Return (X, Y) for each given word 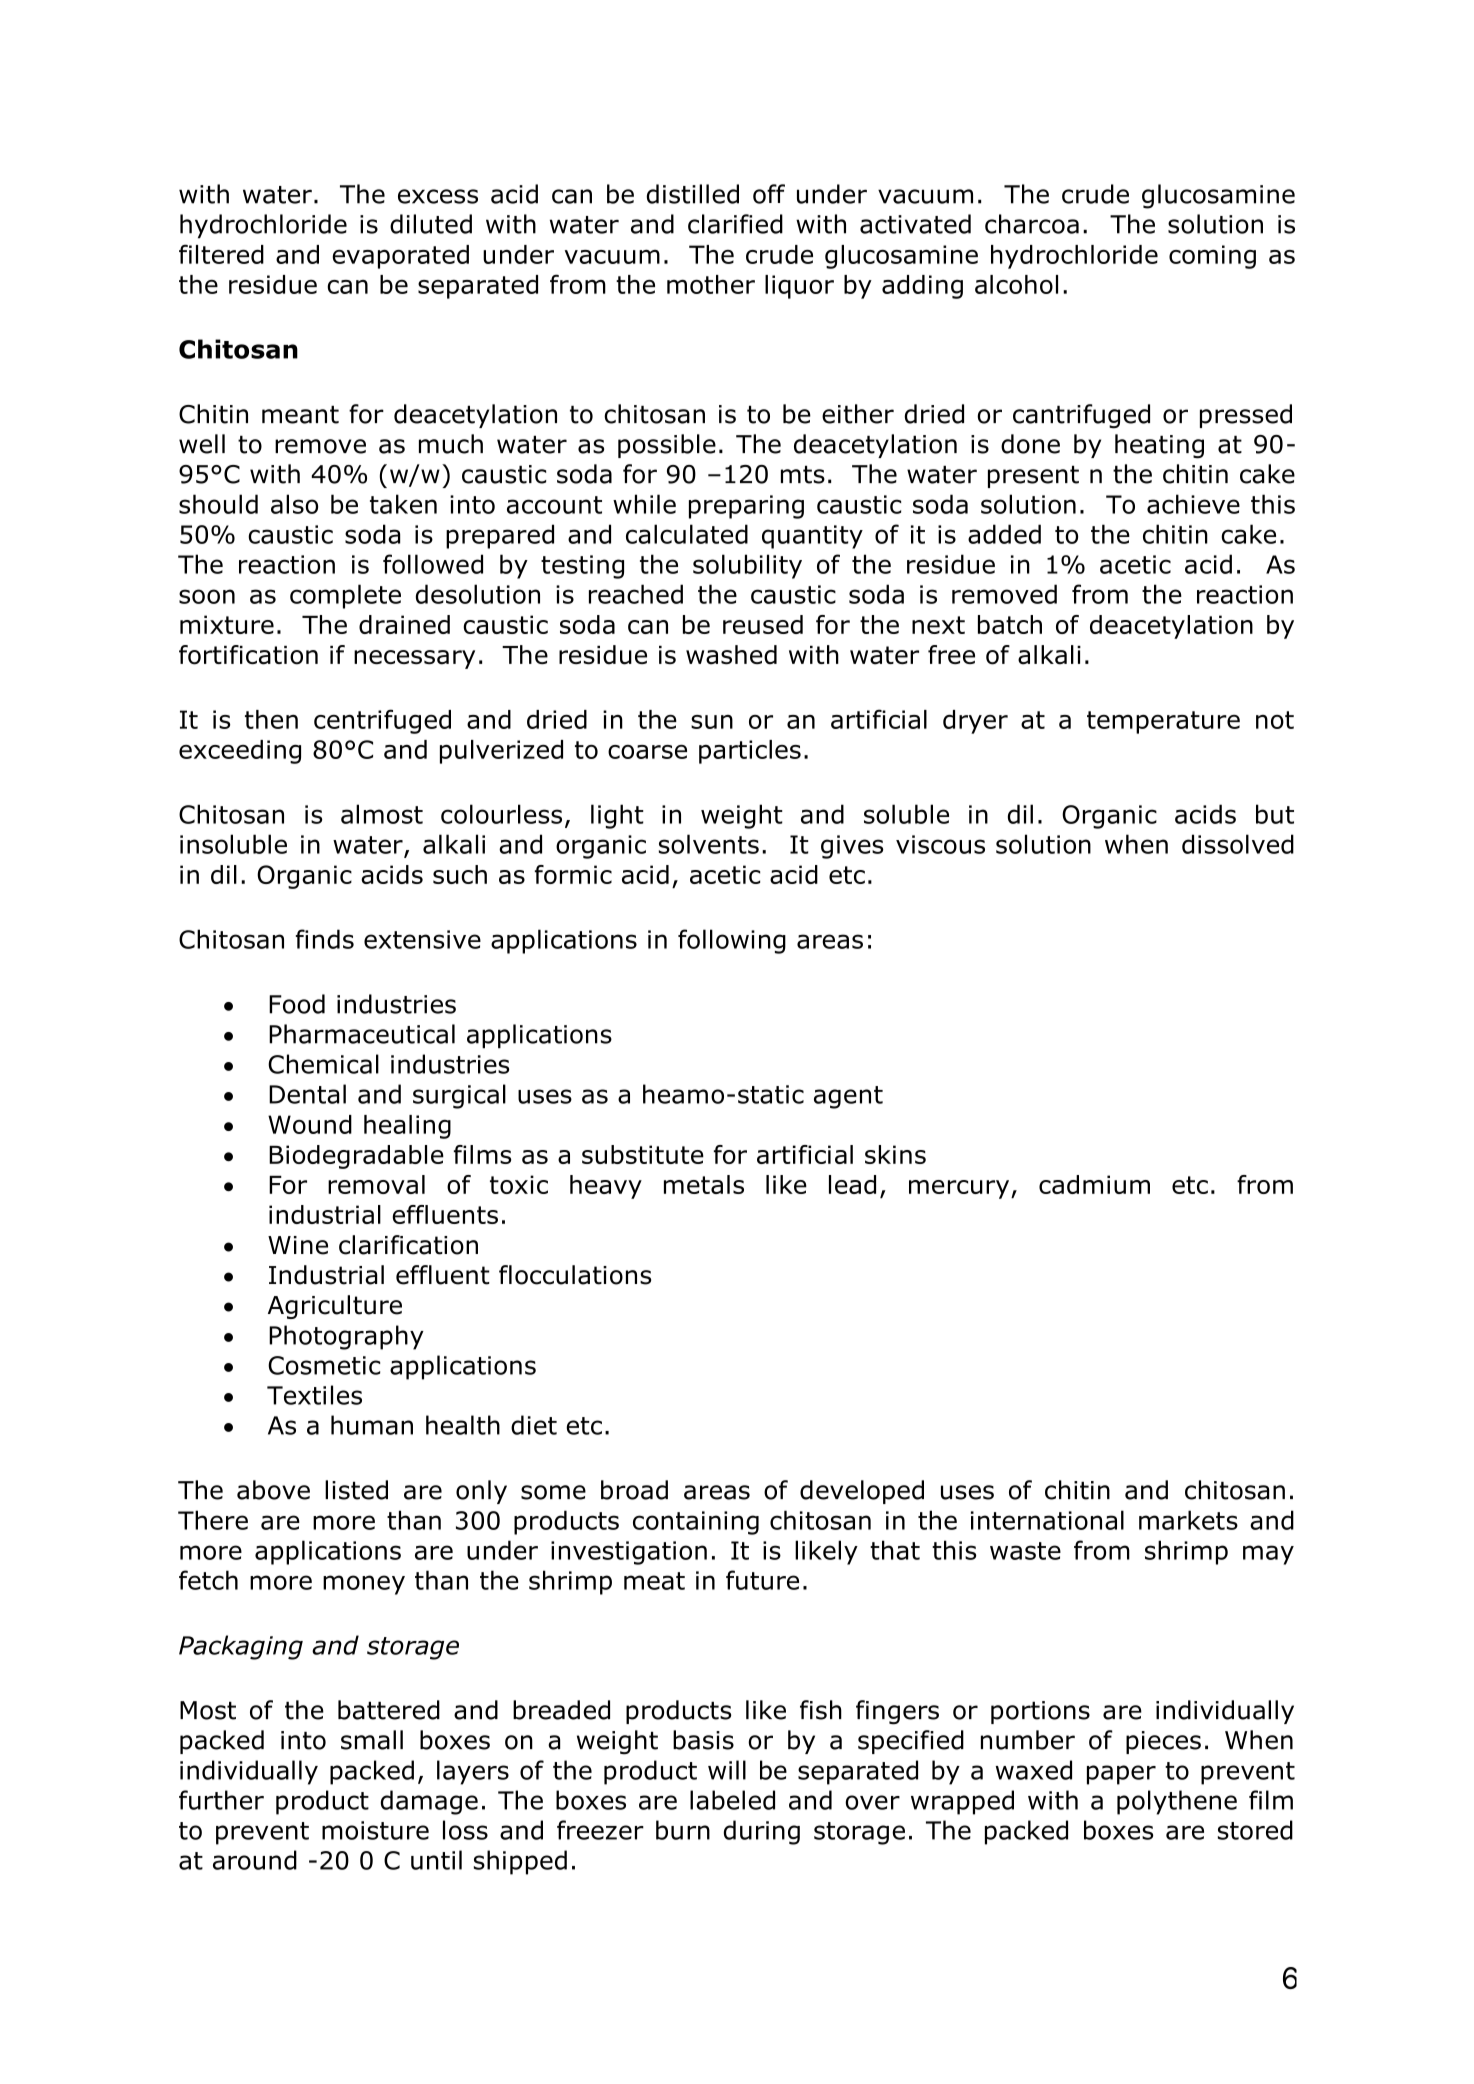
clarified (735, 224)
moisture (375, 1830)
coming (1212, 257)
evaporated (400, 257)
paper (1121, 1775)
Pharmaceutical (362, 1034)
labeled (732, 1800)
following (732, 941)
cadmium (1094, 1184)
